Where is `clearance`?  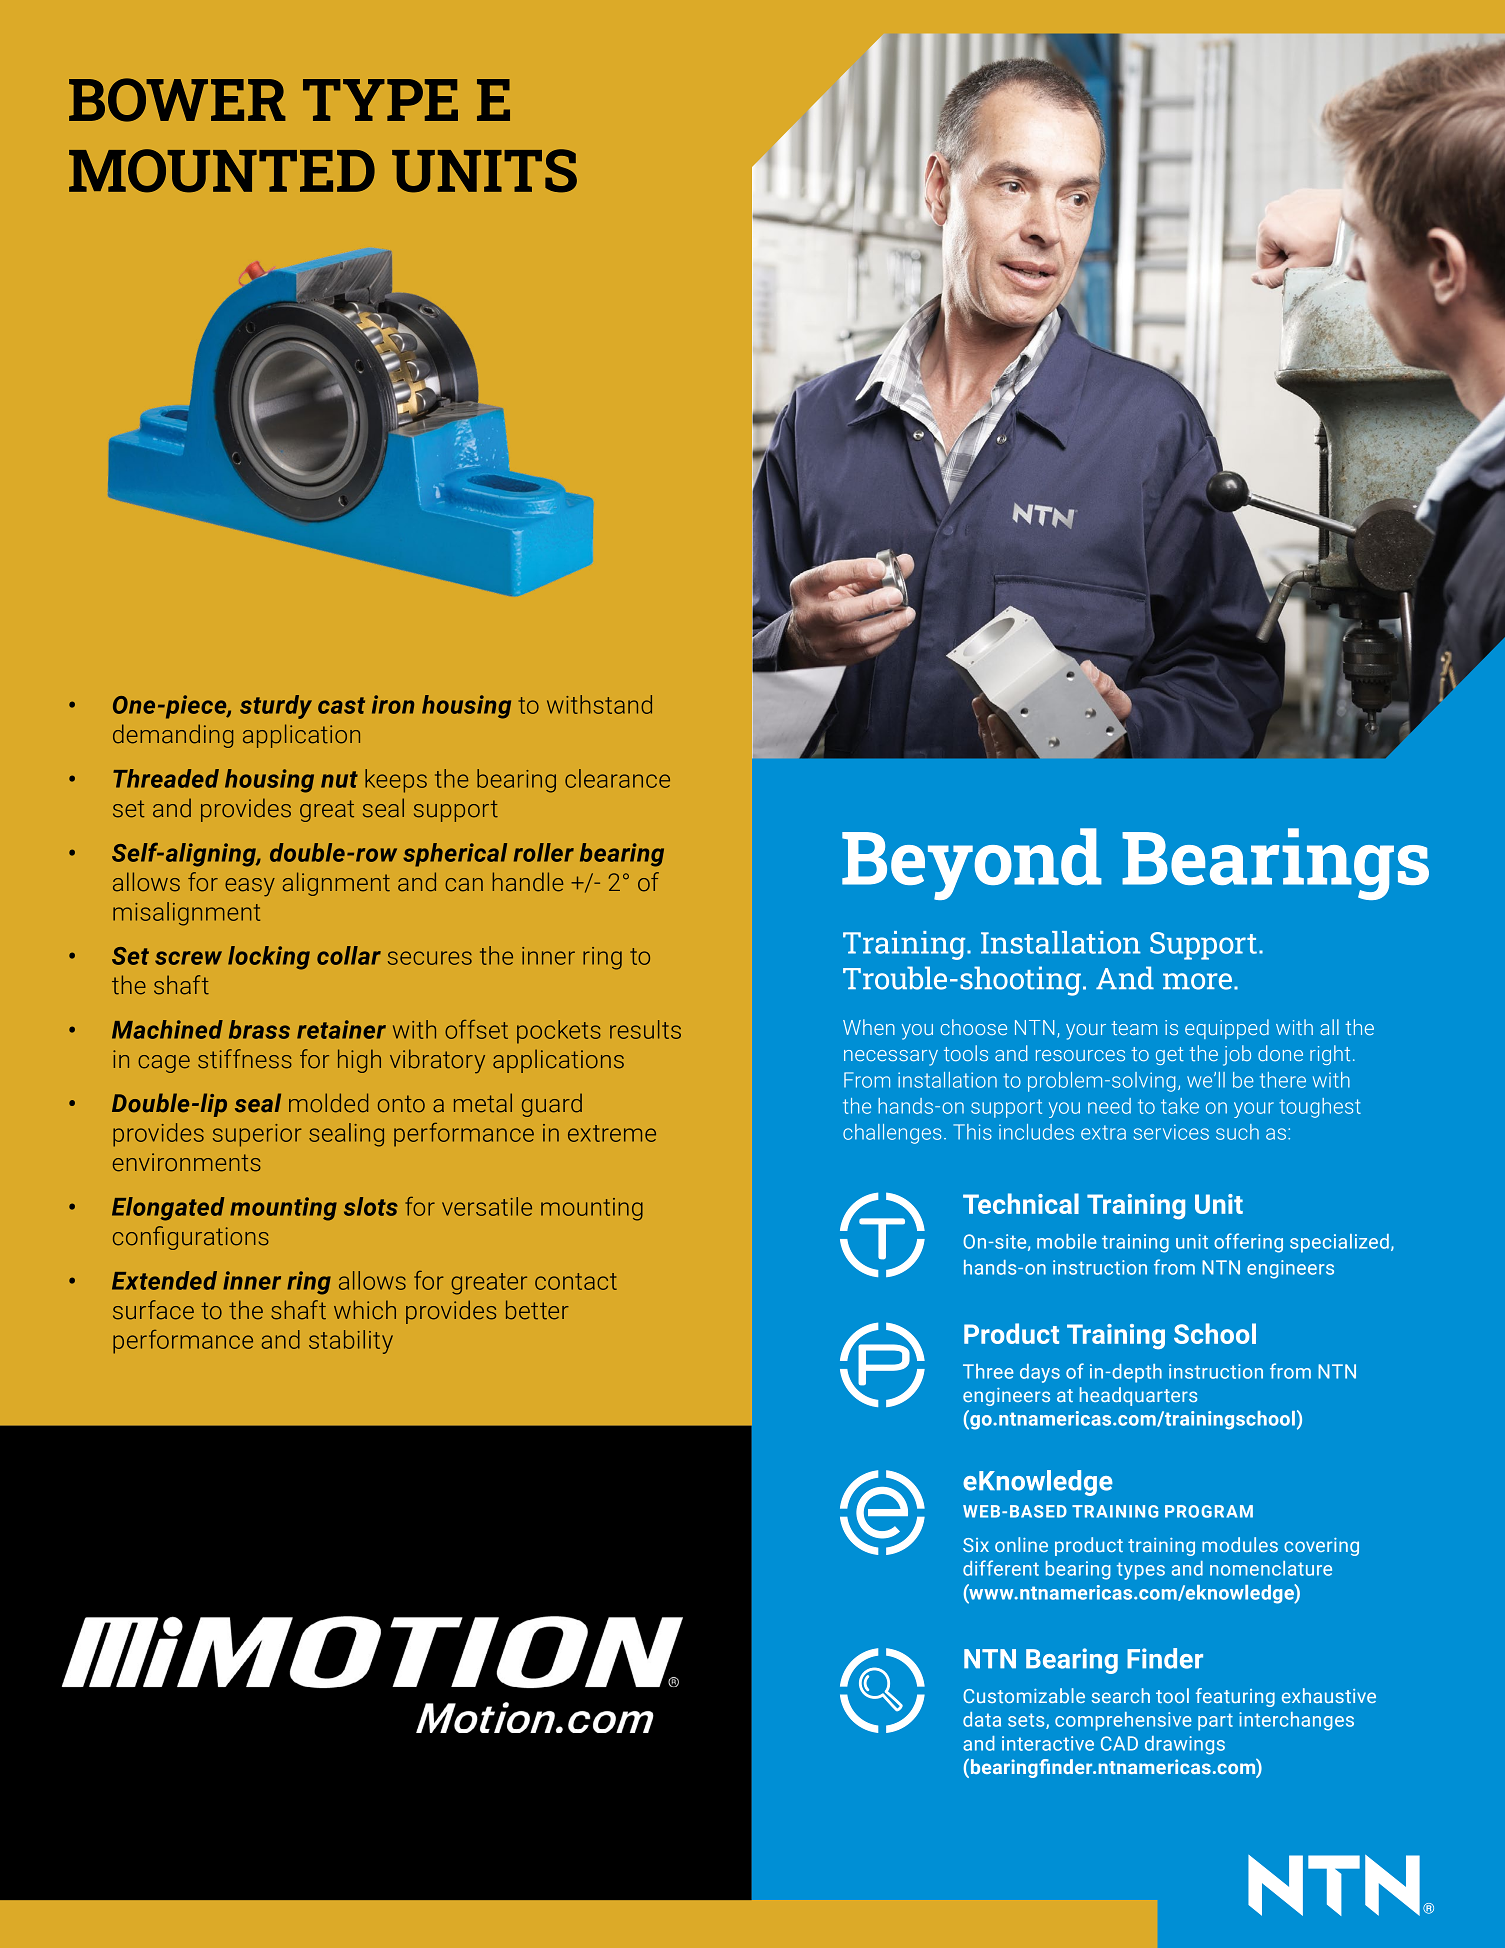
clearance is located at coordinates (617, 778).
